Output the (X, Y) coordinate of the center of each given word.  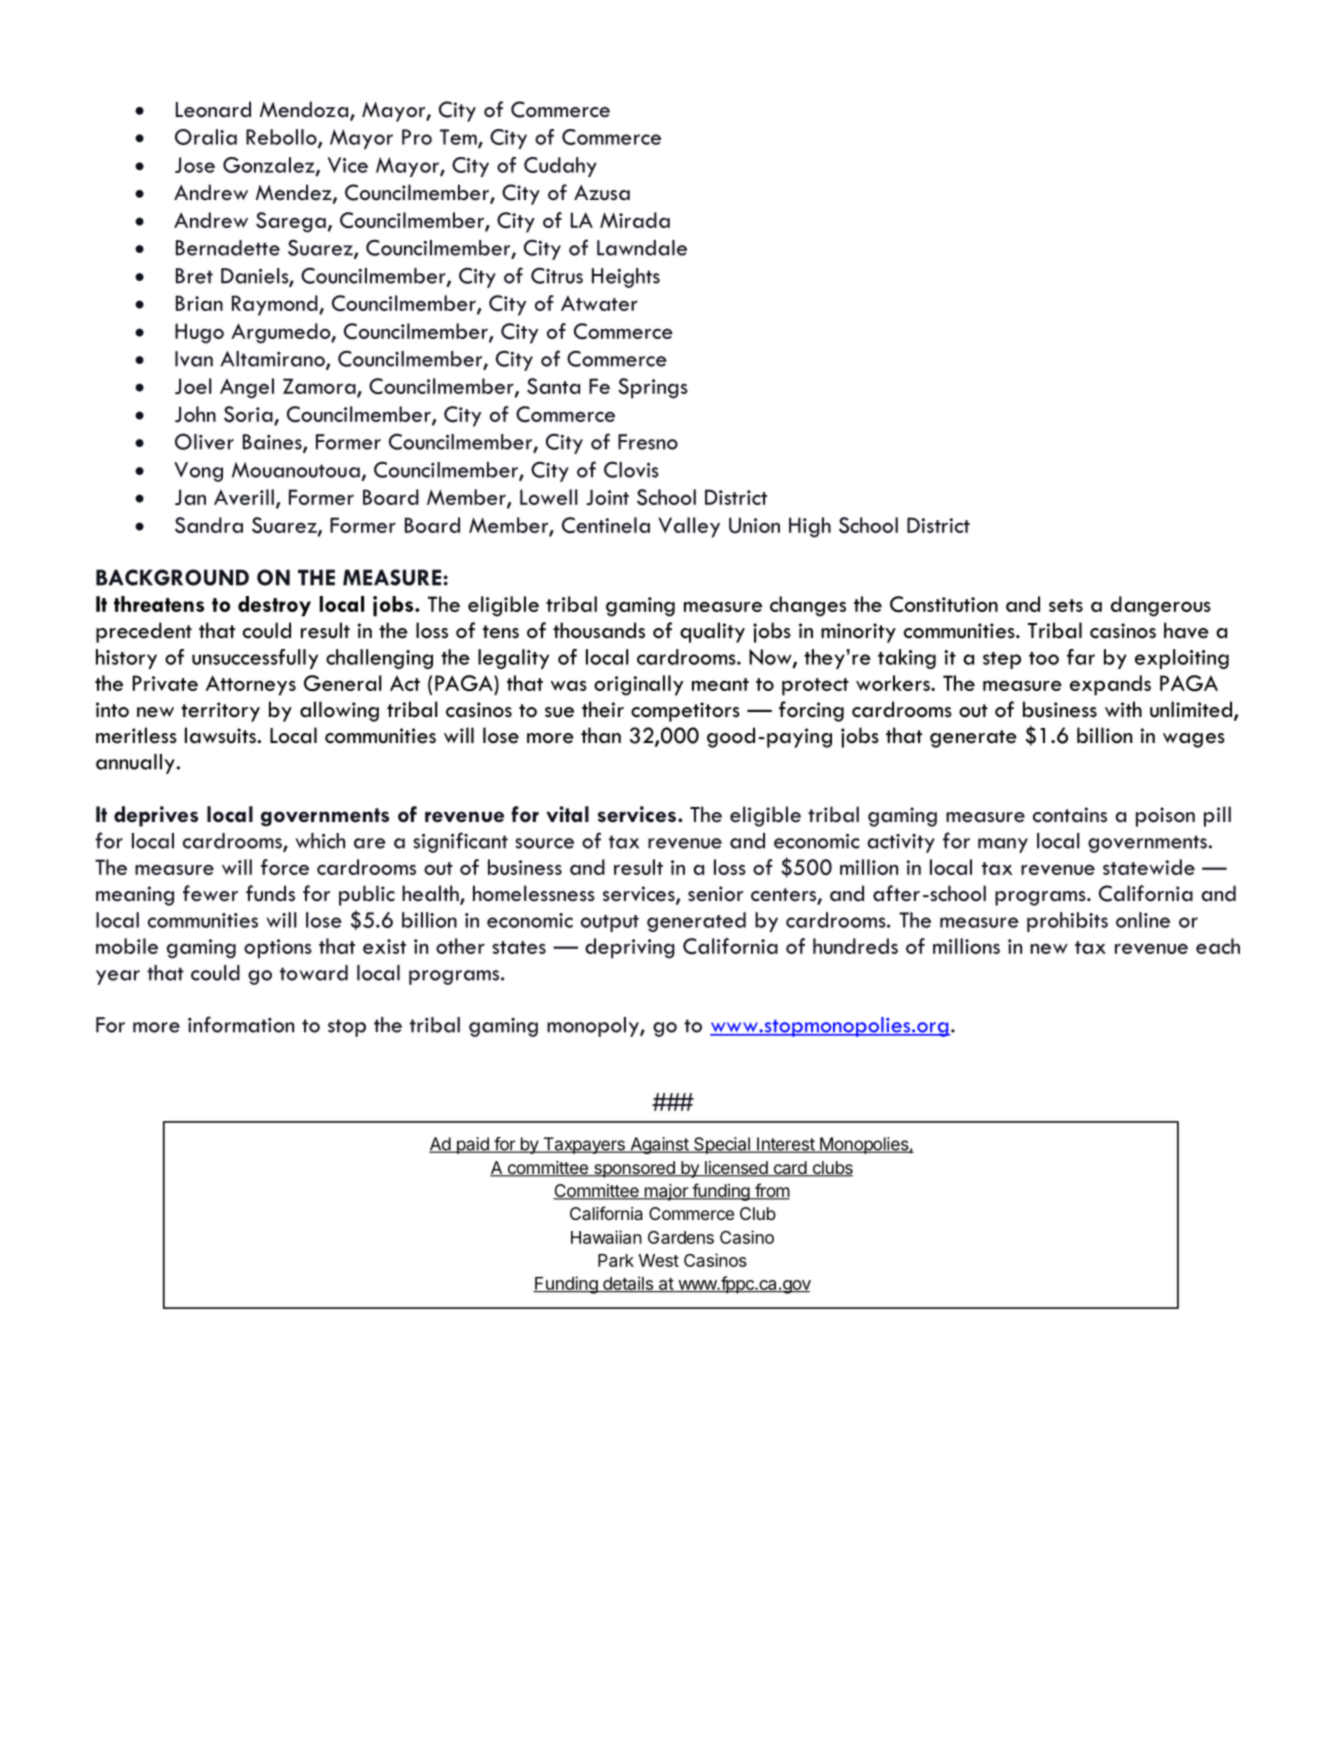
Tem (459, 138)
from (771, 1191)
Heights (626, 278)
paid (472, 1145)
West (659, 1260)
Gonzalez (270, 166)
